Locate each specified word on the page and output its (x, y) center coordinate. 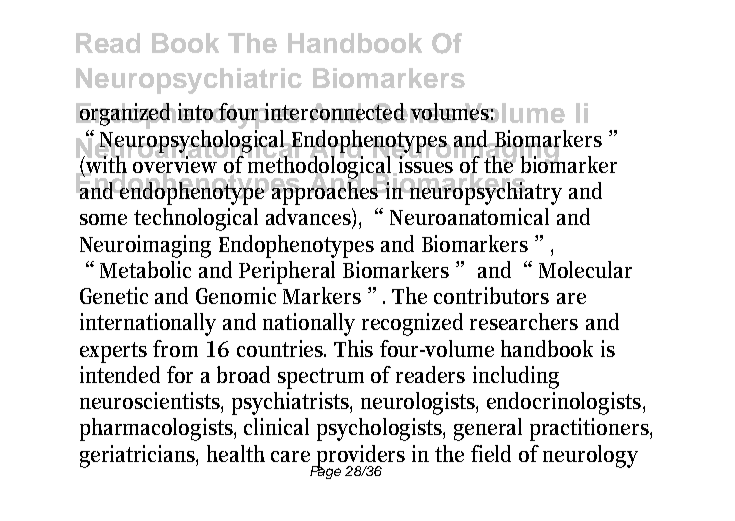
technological (196, 219)
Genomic (236, 295)
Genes (415, 113)
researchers (524, 321)
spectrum (321, 378)
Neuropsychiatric (189, 81)
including (516, 377)
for (180, 374)
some (103, 219)
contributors (491, 295)
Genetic (114, 295)
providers (360, 457)
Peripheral (287, 272)
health (236, 453)
